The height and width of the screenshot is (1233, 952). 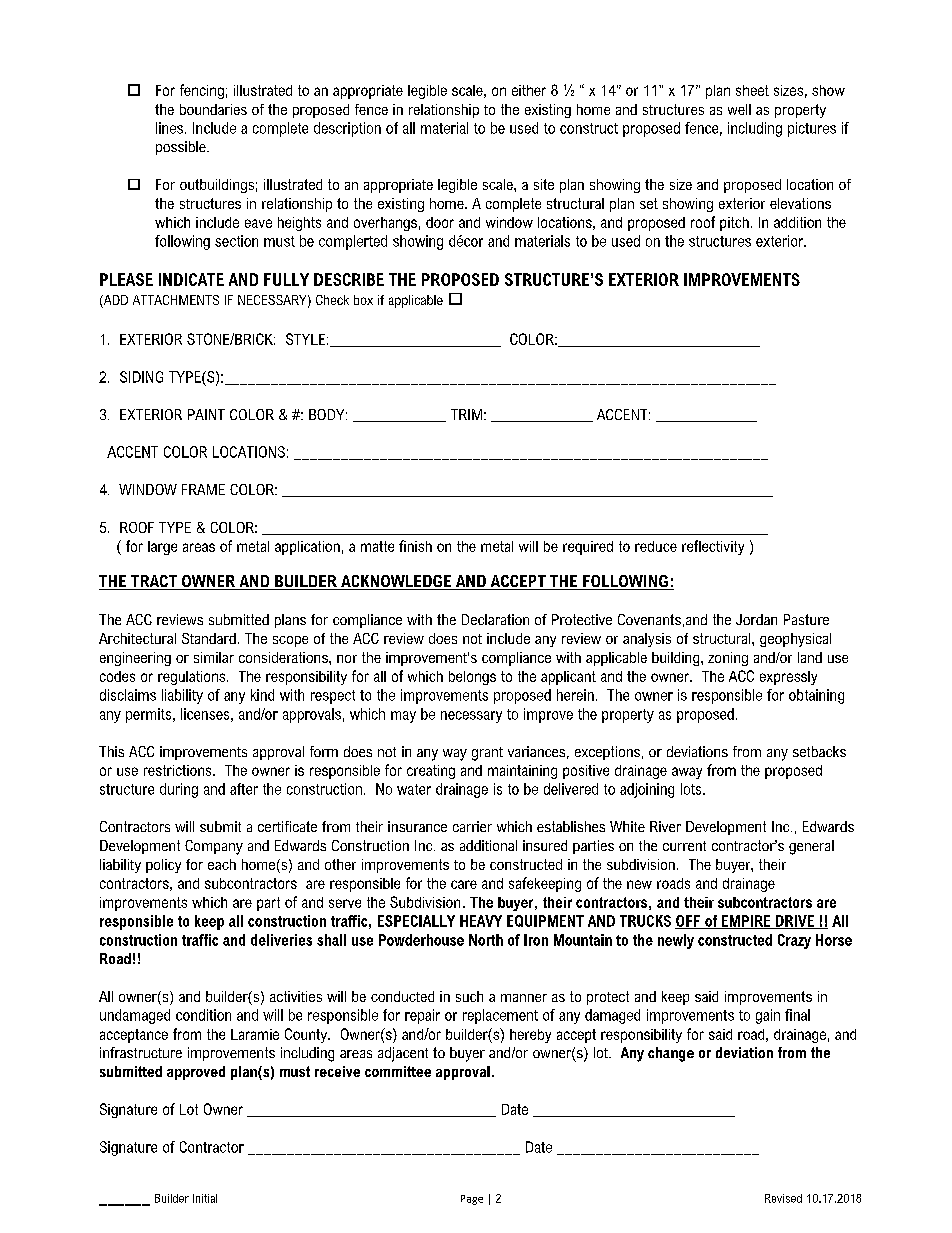 What do you see at coordinates (472, 1200) in the screenshot?
I see `Page` at bounding box center [472, 1200].
